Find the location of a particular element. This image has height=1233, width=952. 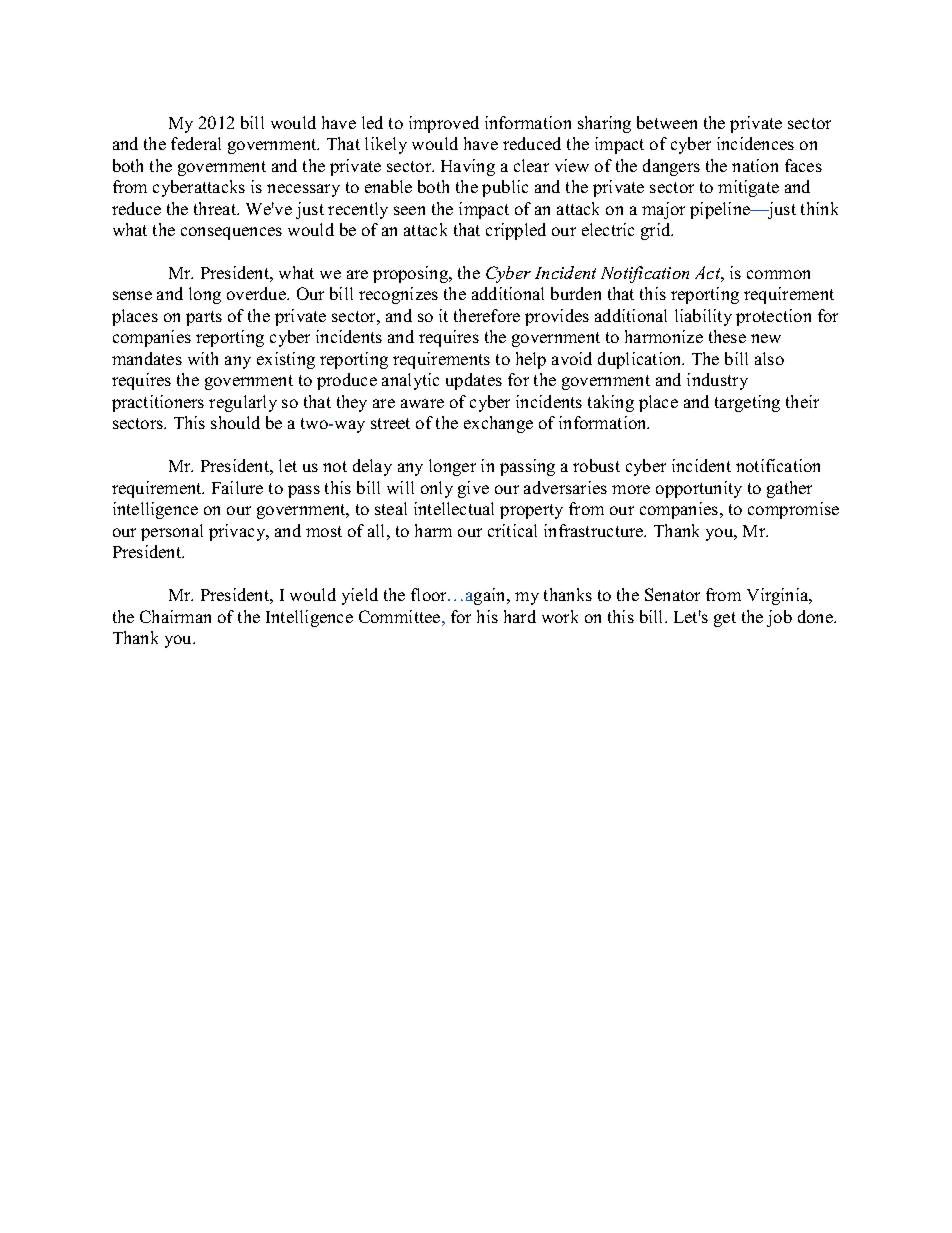

federal is located at coordinates (196, 143).
